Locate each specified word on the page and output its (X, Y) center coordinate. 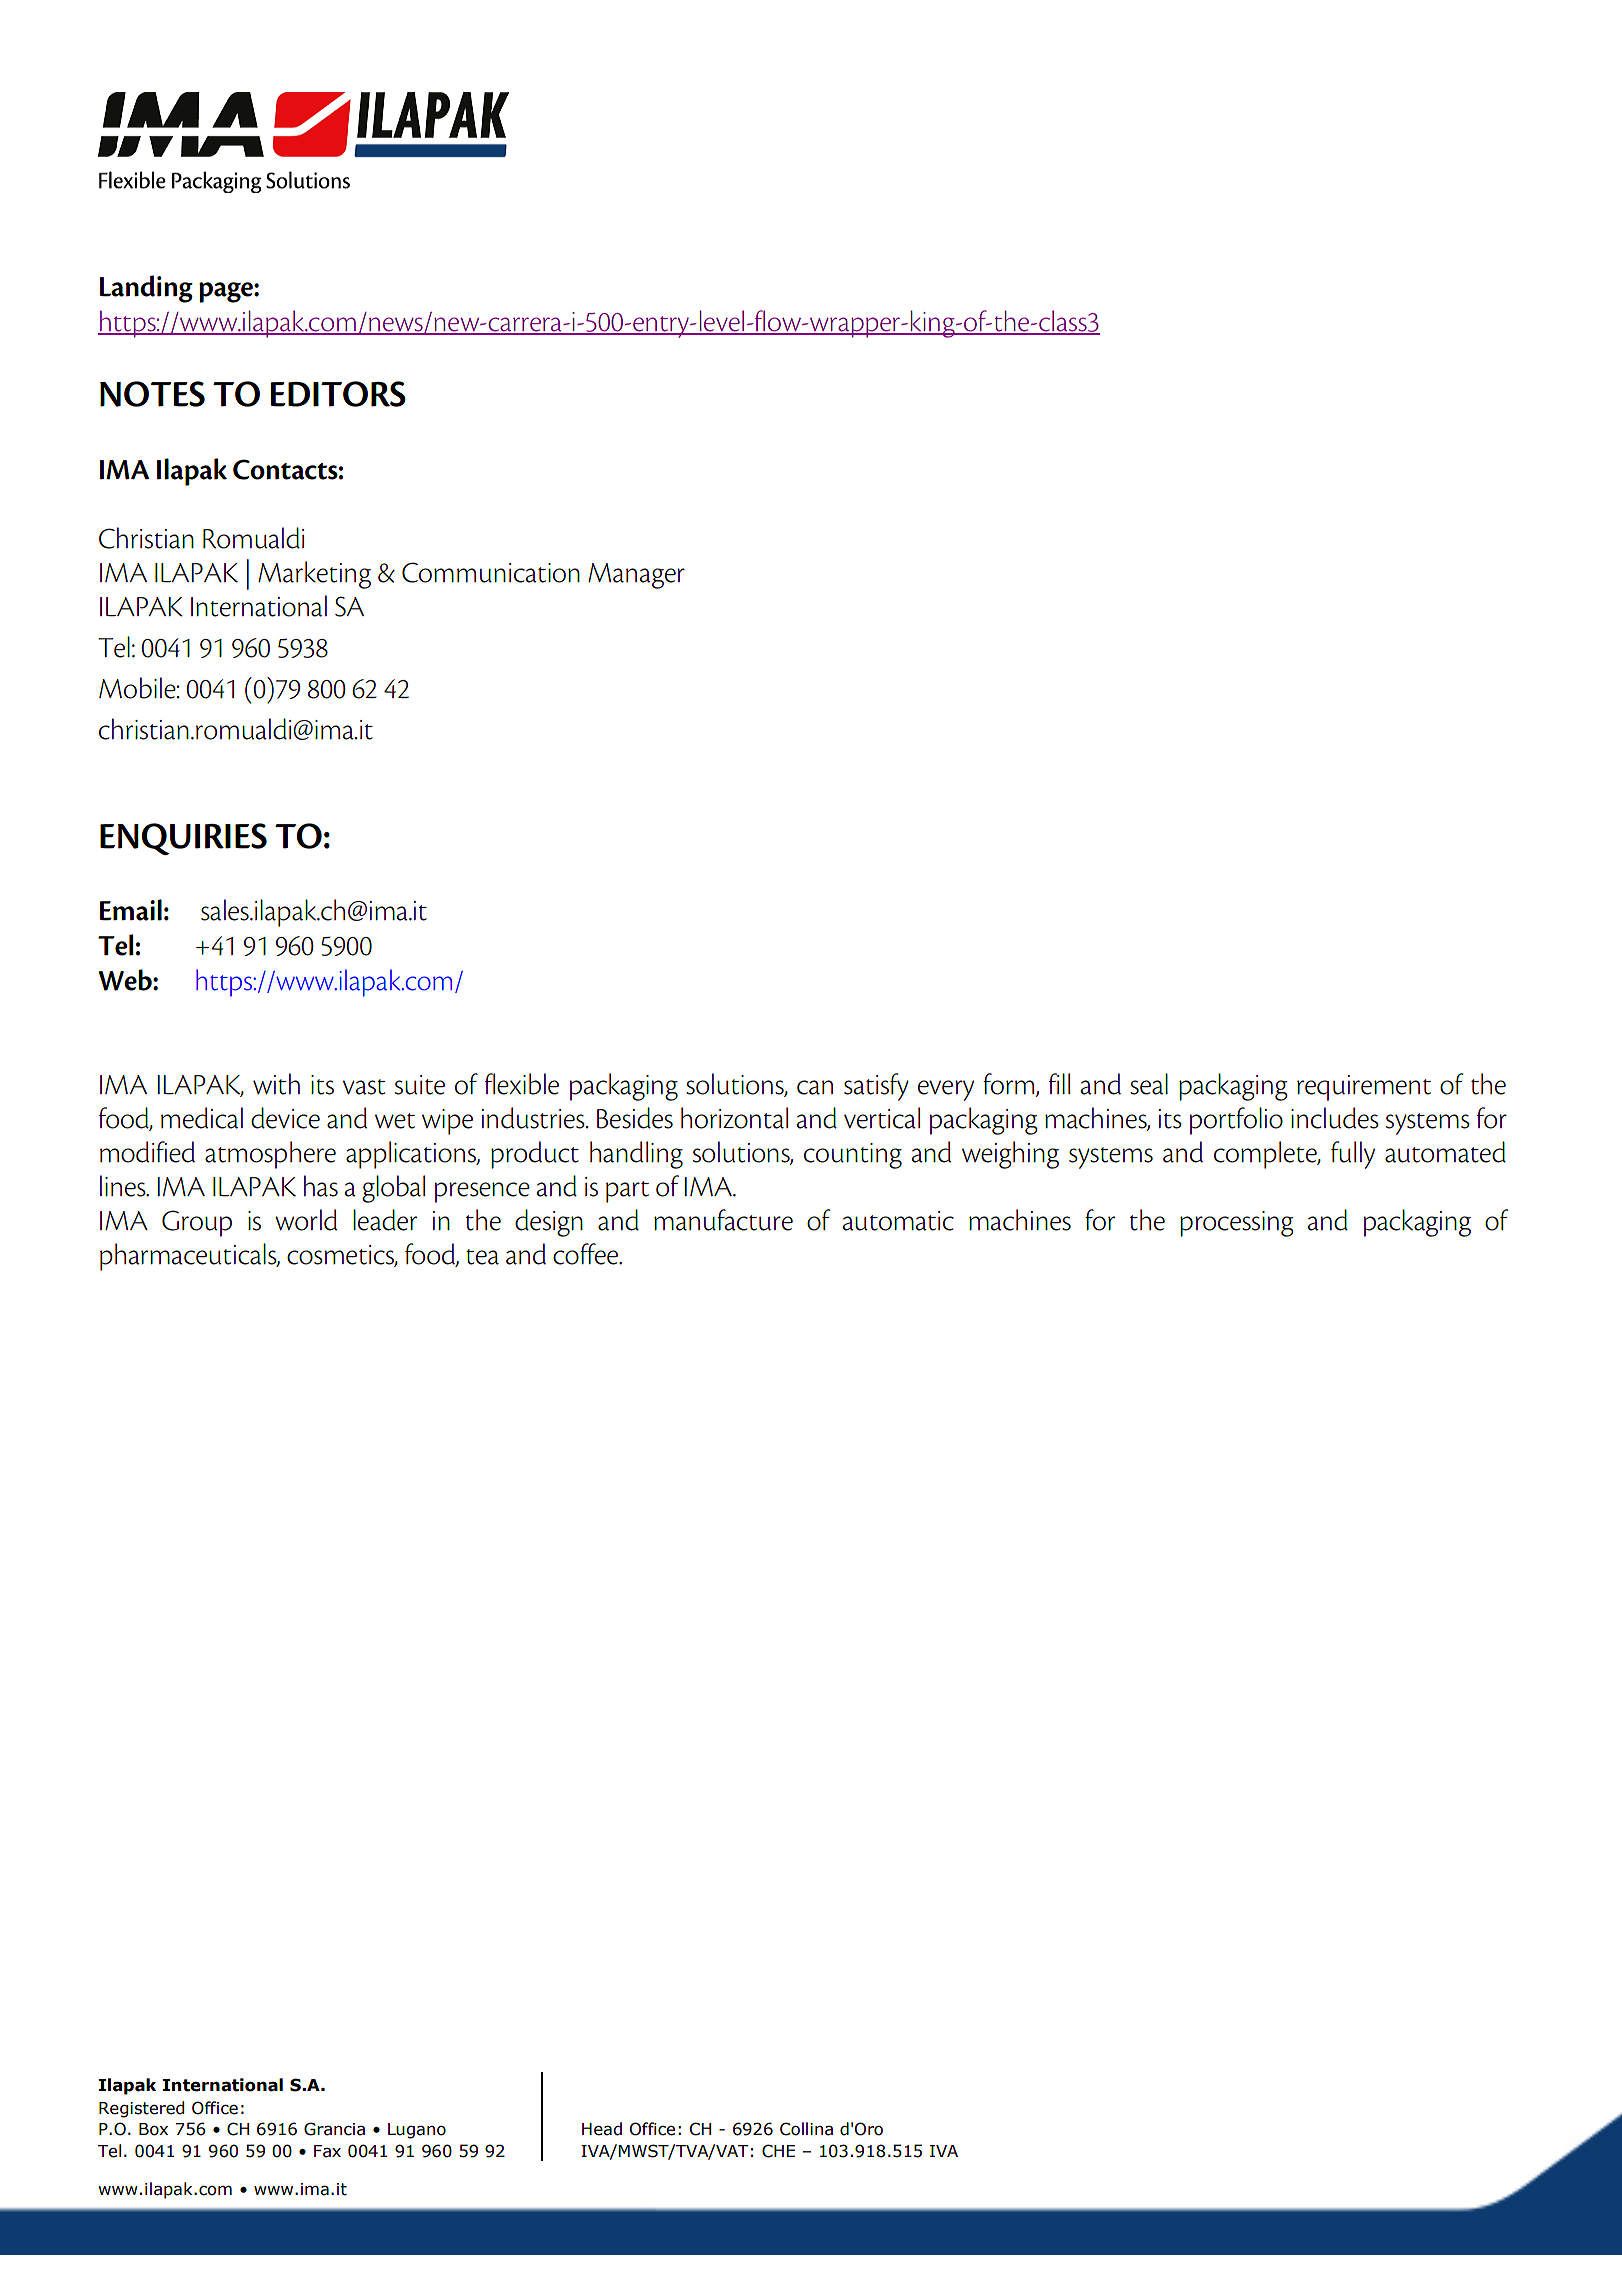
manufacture (723, 1220)
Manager (636, 576)
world (306, 1220)
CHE (778, 2151)
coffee (587, 1254)
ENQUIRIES (183, 839)
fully (1353, 1155)
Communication (491, 572)
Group (197, 1223)
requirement (1364, 1088)
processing (1237, 1224)
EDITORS (338, 394)
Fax (327, 2151)
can (815, 1087)
